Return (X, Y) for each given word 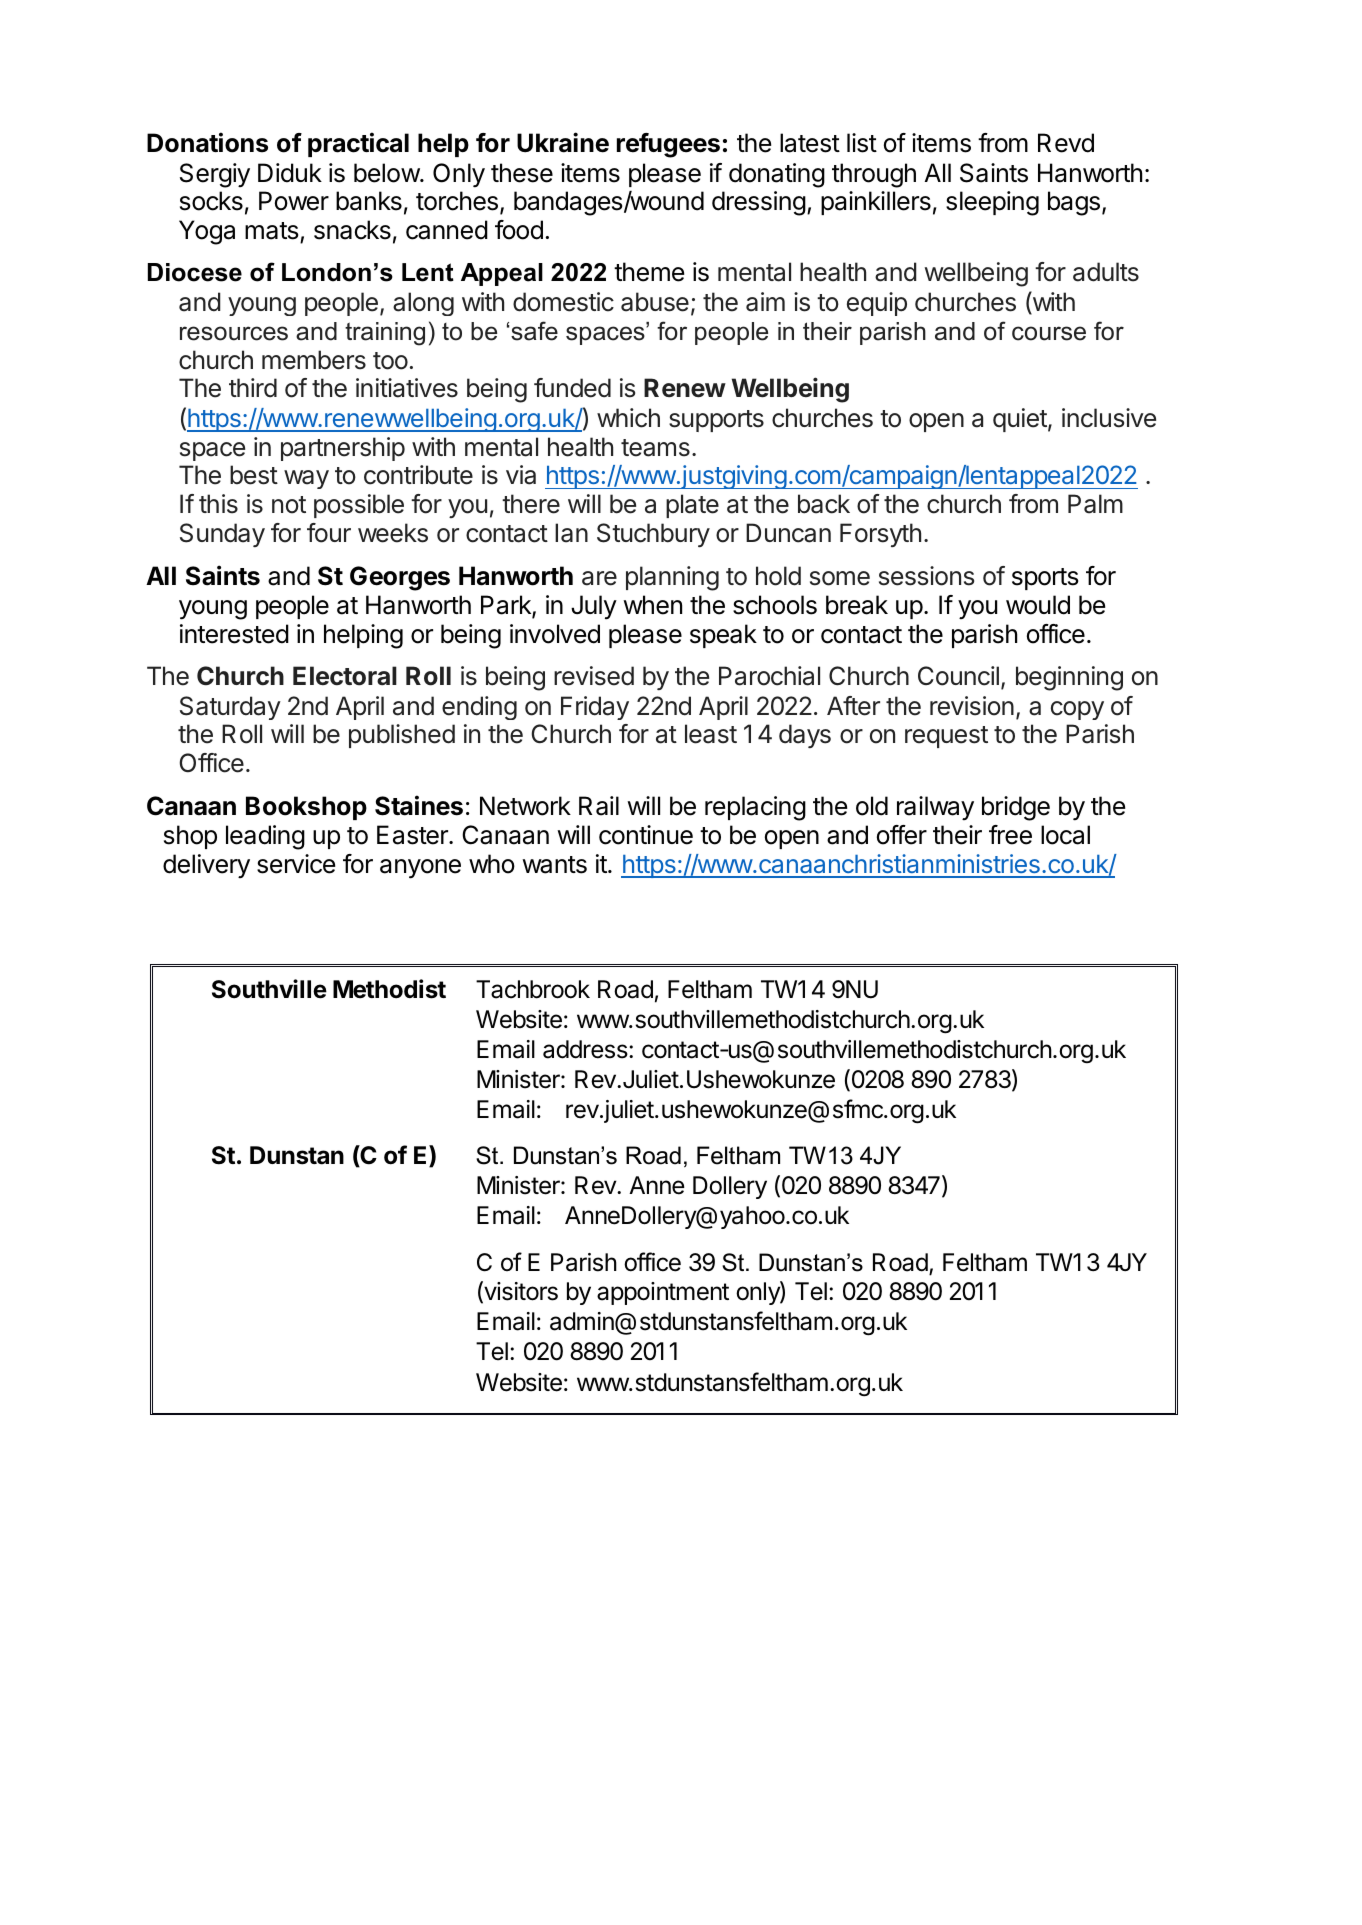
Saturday (230, 708)
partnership (343, 449)
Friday (595, 708)
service (296, 864)
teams (655, 448)
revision (972, 706)
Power (294, 201)
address (586, 1049)
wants (554, 865)
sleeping (992, 203)
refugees (668, 145)
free (1010, 835)
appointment (663, 1293)
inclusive (1109, 418)
